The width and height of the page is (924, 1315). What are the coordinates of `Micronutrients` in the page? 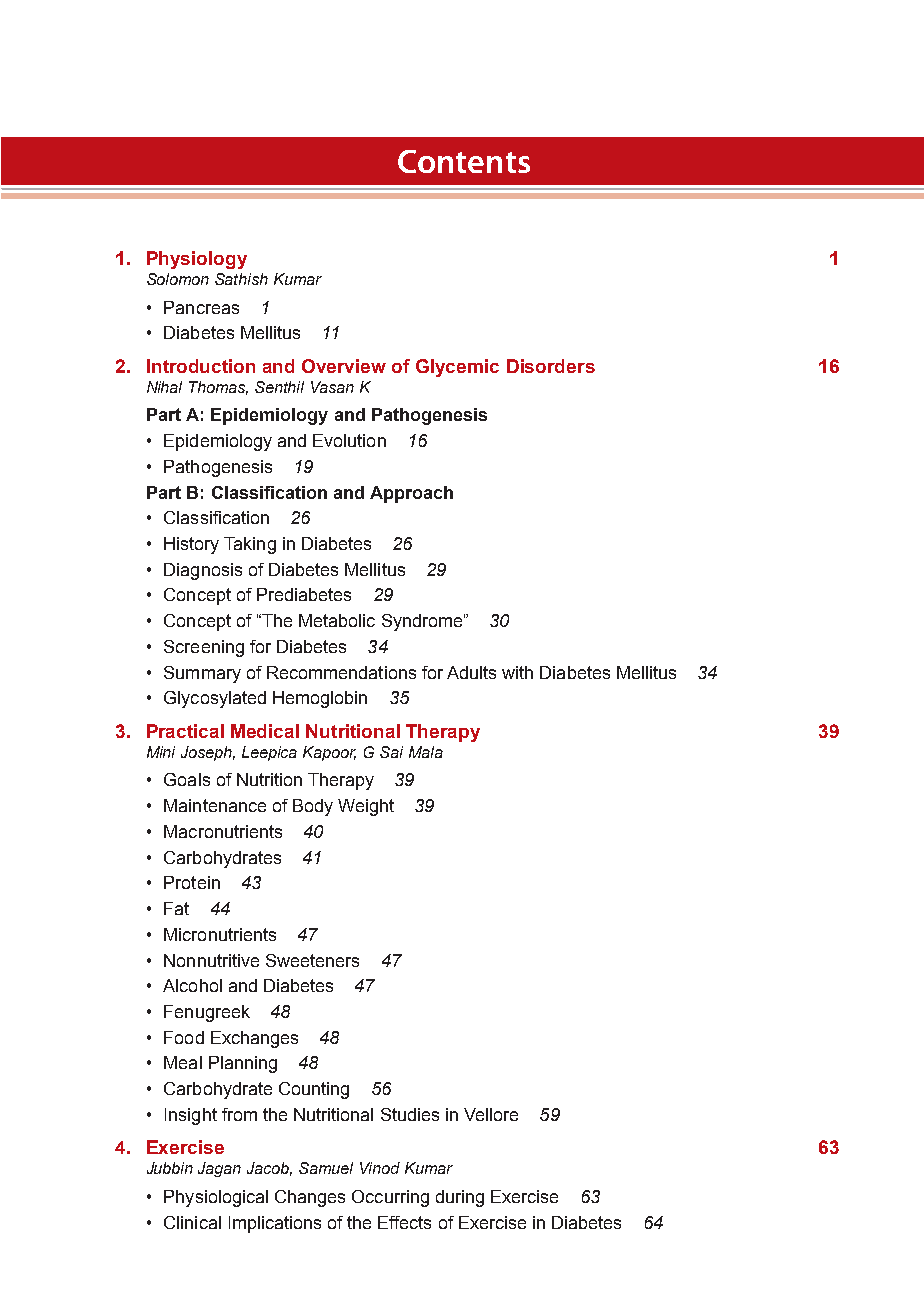 It's located at (220, 934).
